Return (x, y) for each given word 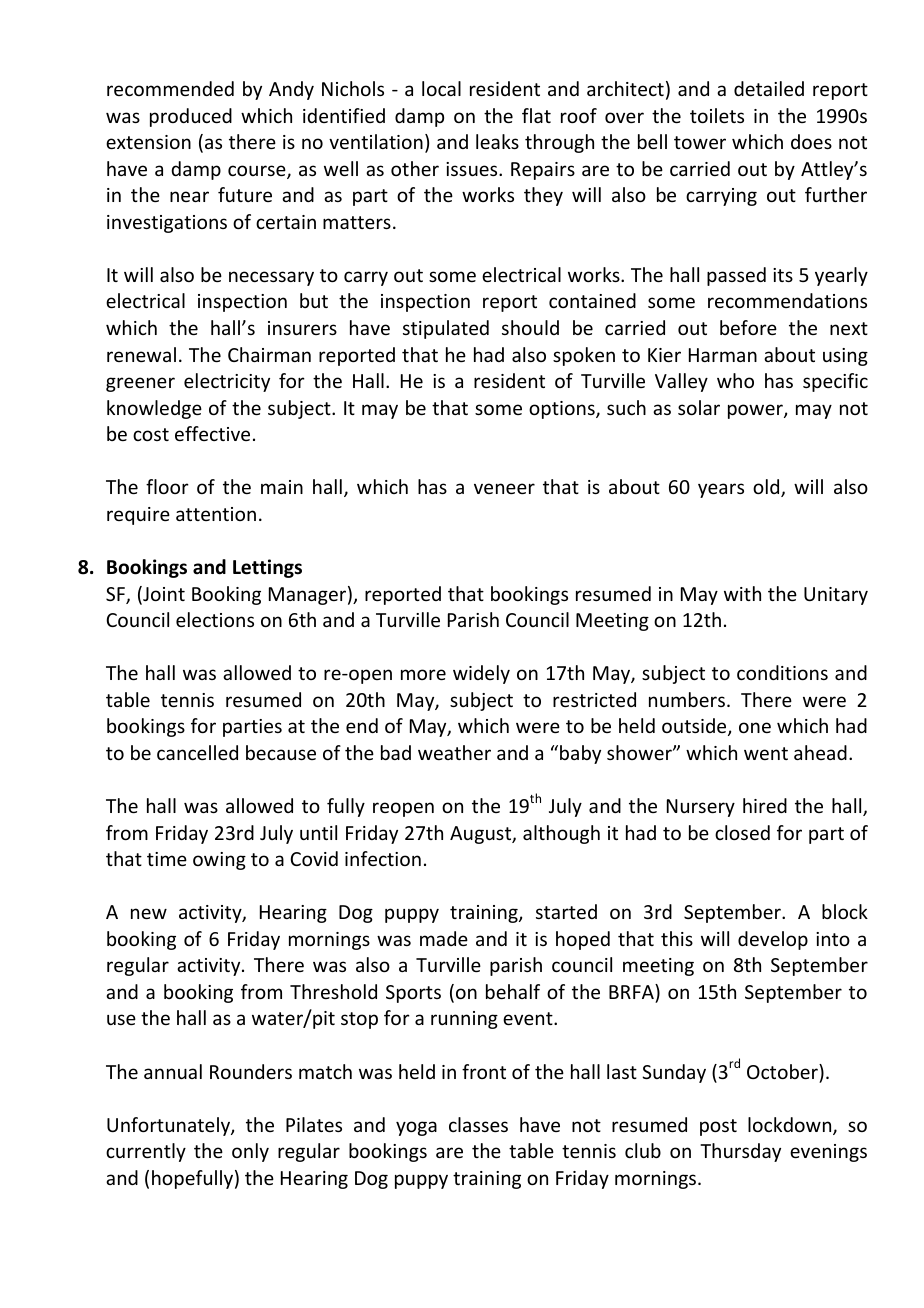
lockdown (791, 1126)
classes (478, 1124)
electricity (227, 382)
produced (191, 117)
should (530, 327)
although (561, 834)
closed (742, 832)
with (742, 593)
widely (481, 674)
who (735, 380)
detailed (769, 88)
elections (215, 619)
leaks (497, 141)
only (250, 1152)
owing (219, 861)
